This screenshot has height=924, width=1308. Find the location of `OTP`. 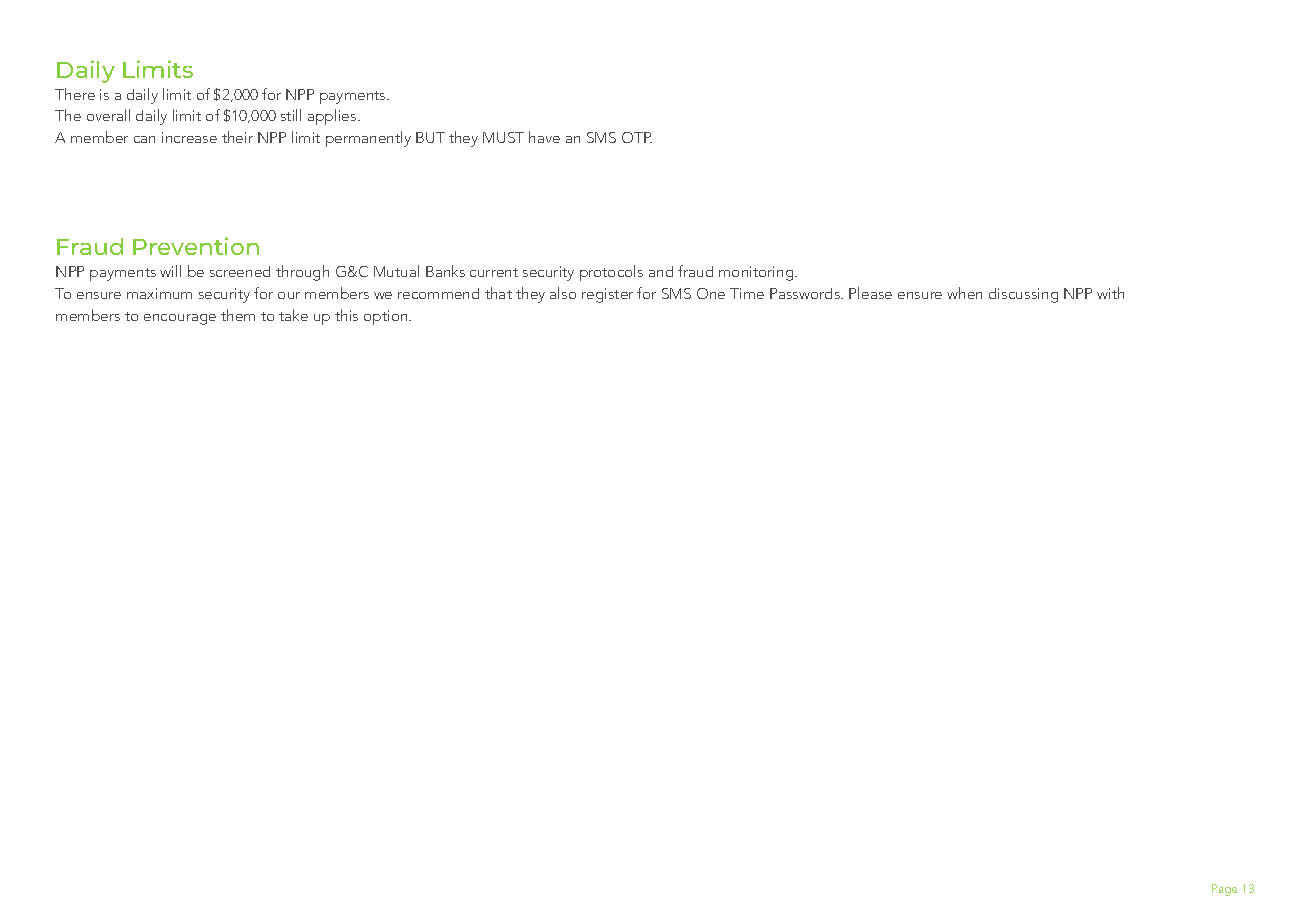

OTP is located at coordinates (637, 137).
